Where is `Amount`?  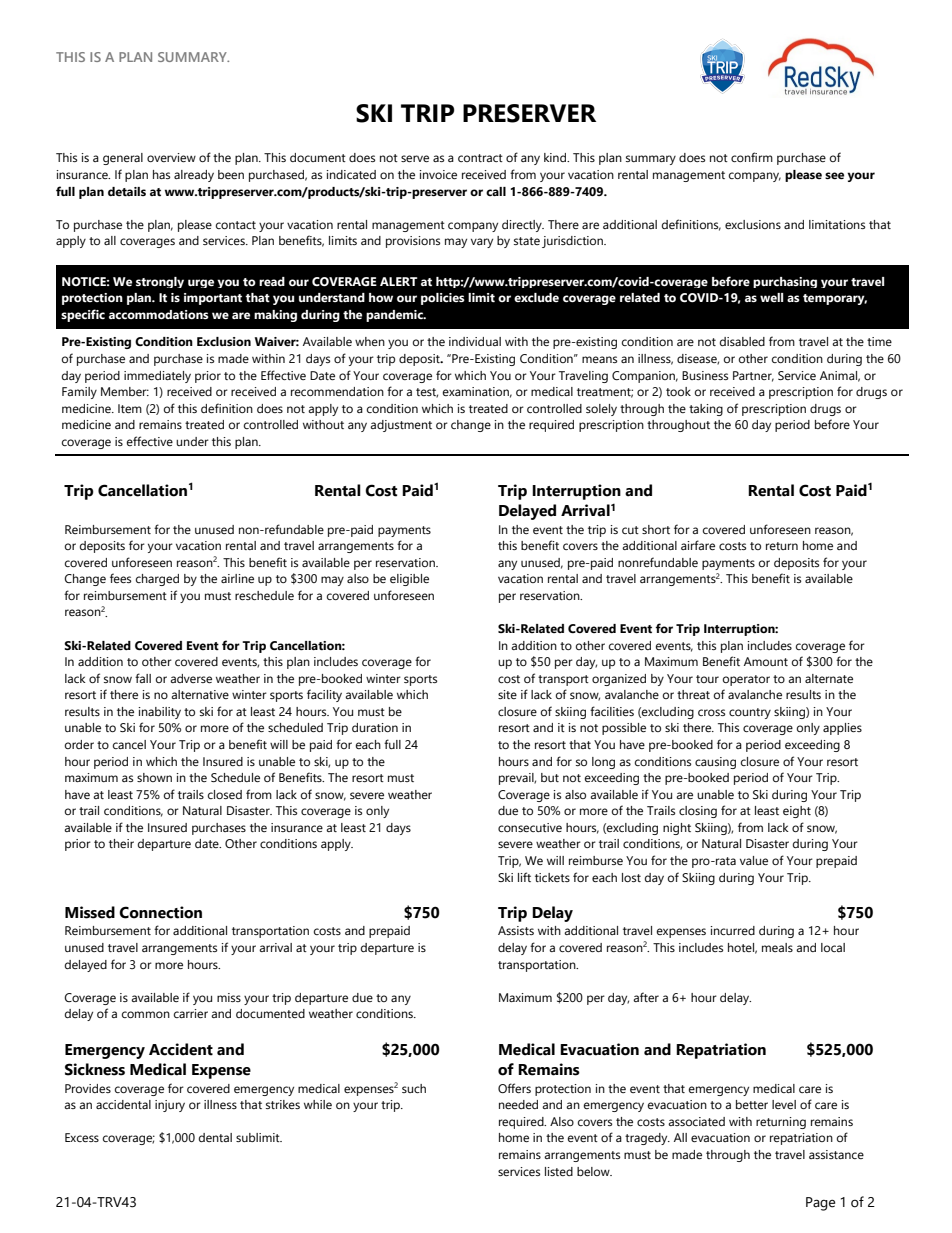
Amount is located at coordinates (766, 661).
